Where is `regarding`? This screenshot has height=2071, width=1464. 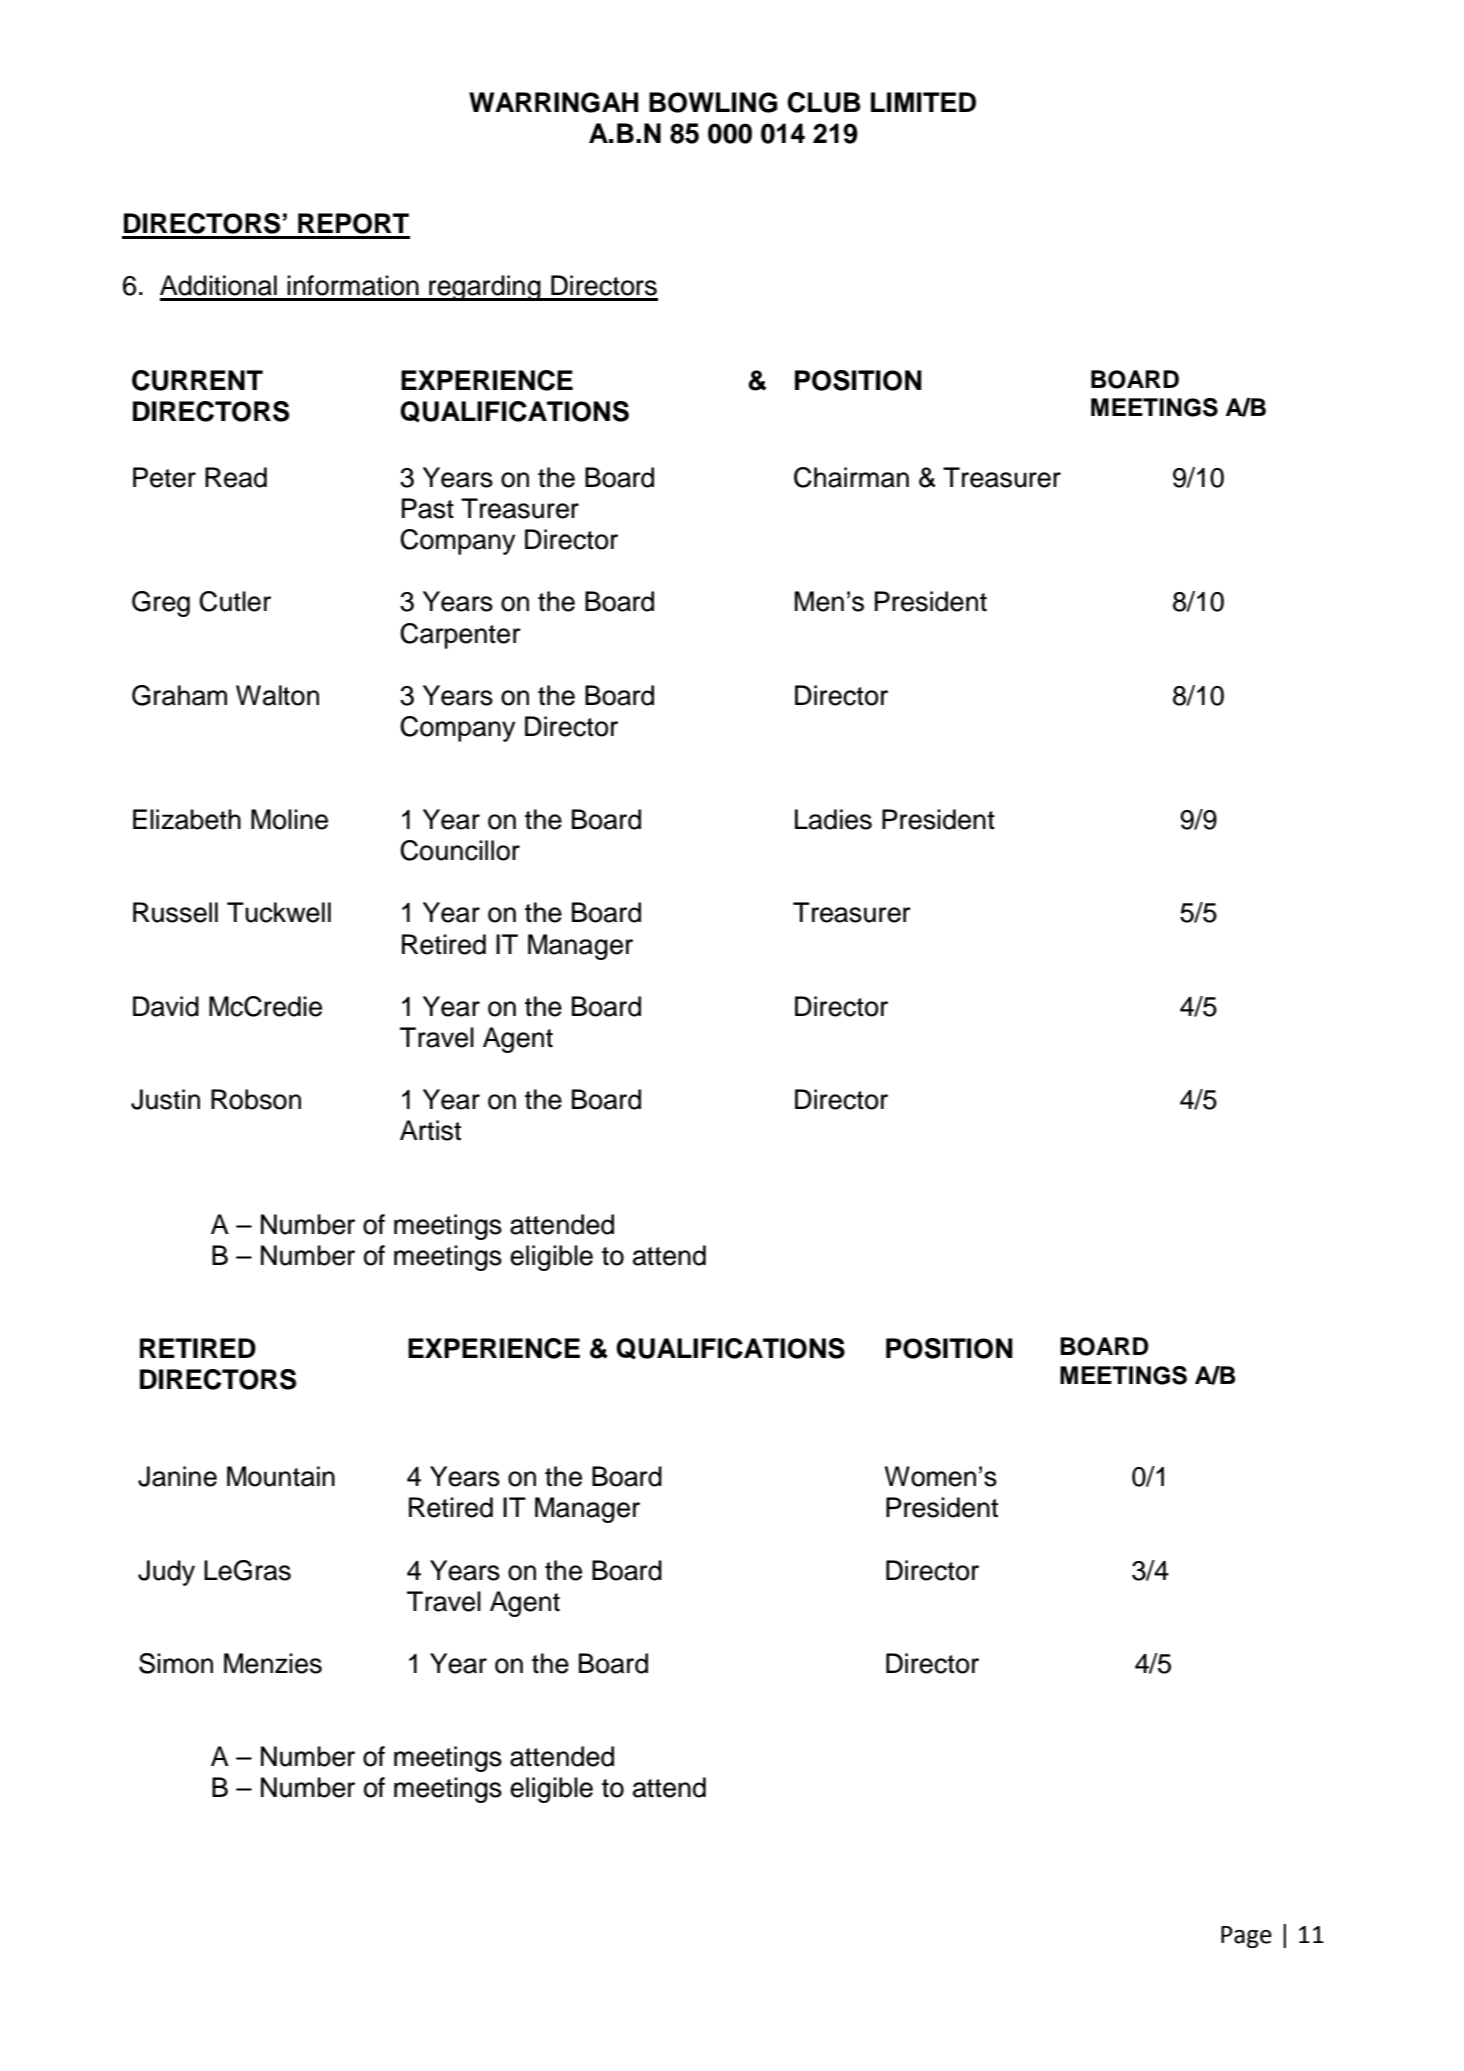
regarding is located at coordinates (485, 288).
